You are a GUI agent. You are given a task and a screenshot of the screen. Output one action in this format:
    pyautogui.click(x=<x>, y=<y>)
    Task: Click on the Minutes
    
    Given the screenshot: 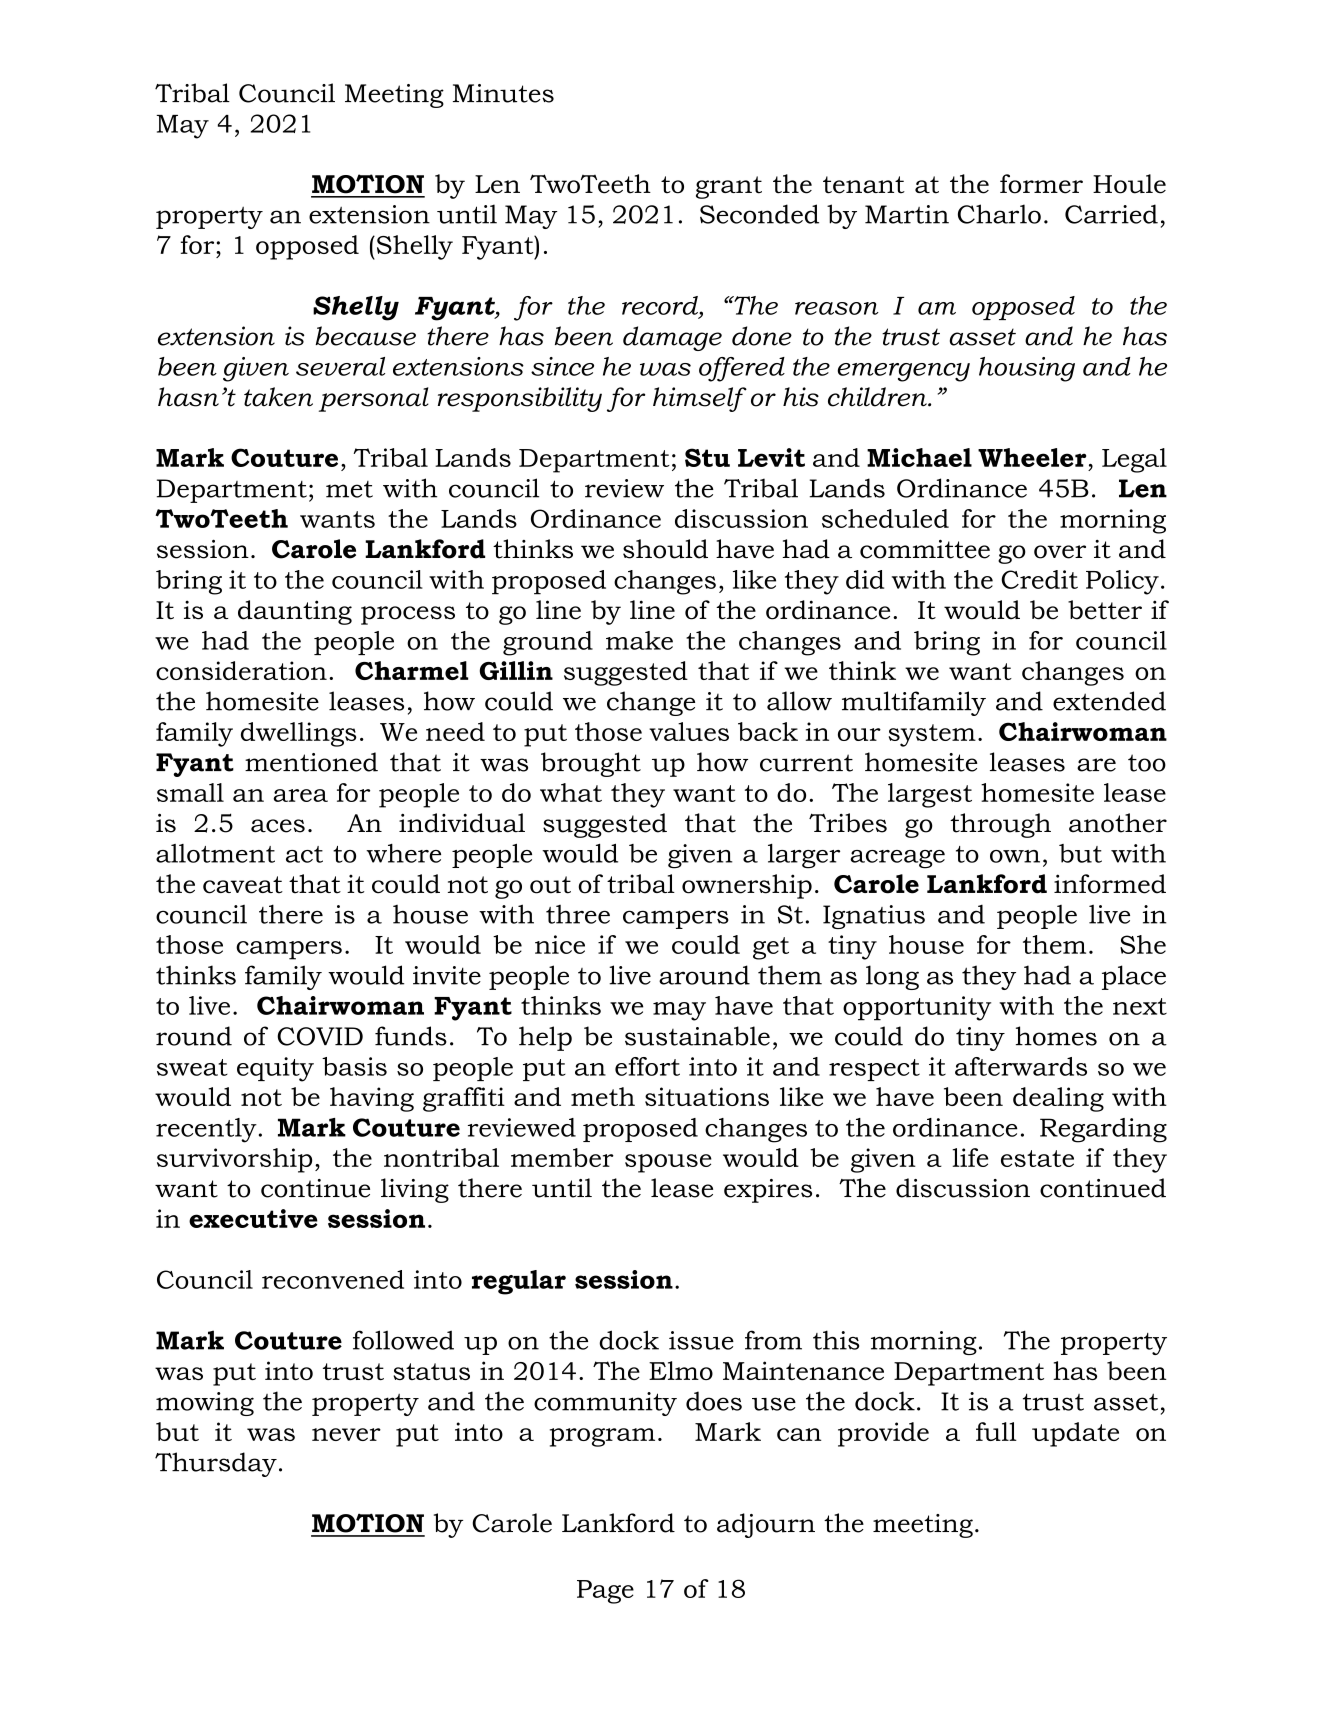 What is the action you would take?
    pyautogui.click(x=503, y=93)
